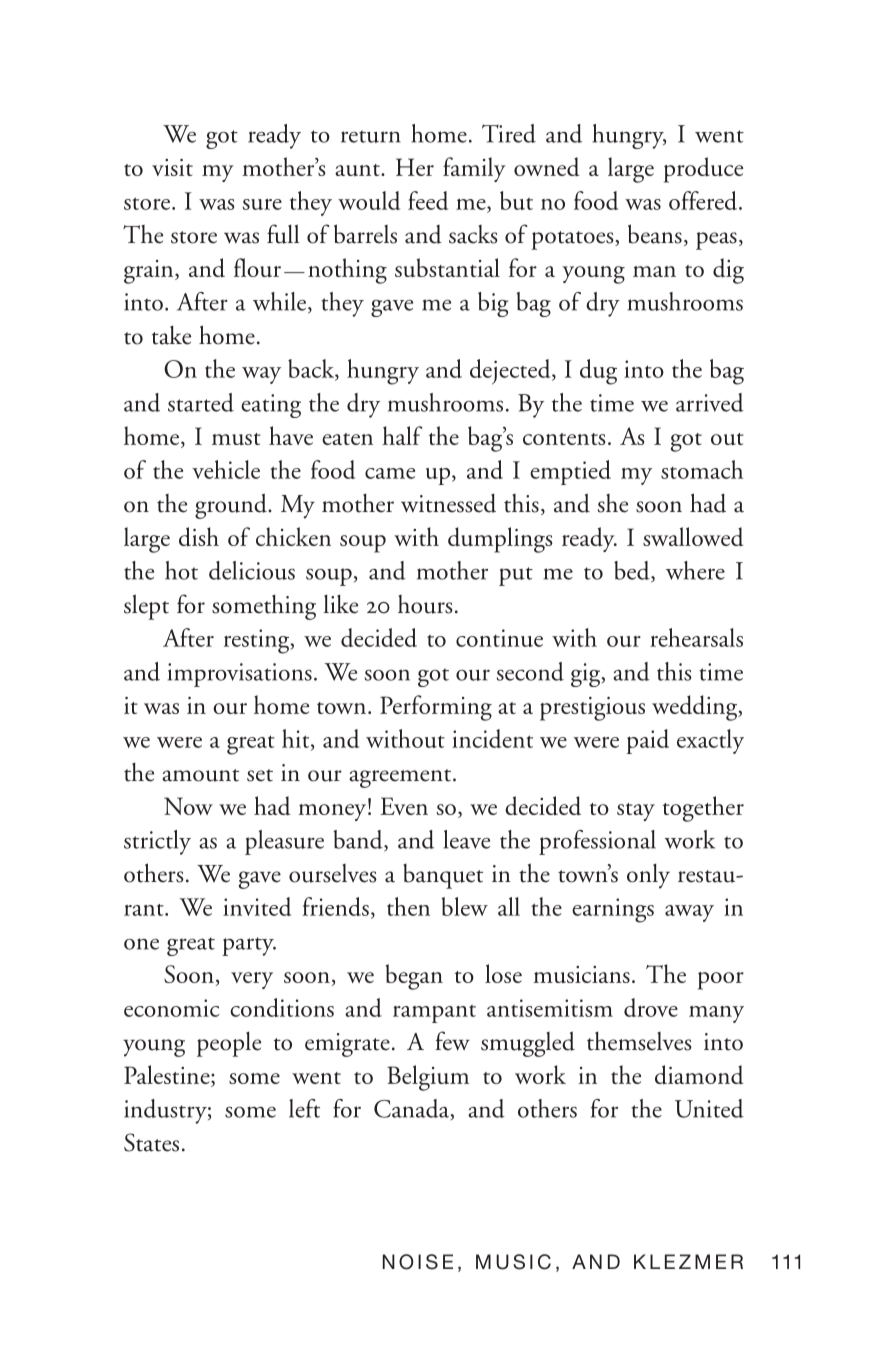  Describe the element at coordinates (418, 1262) in the screenshot. I see `NOISE` at that location.
